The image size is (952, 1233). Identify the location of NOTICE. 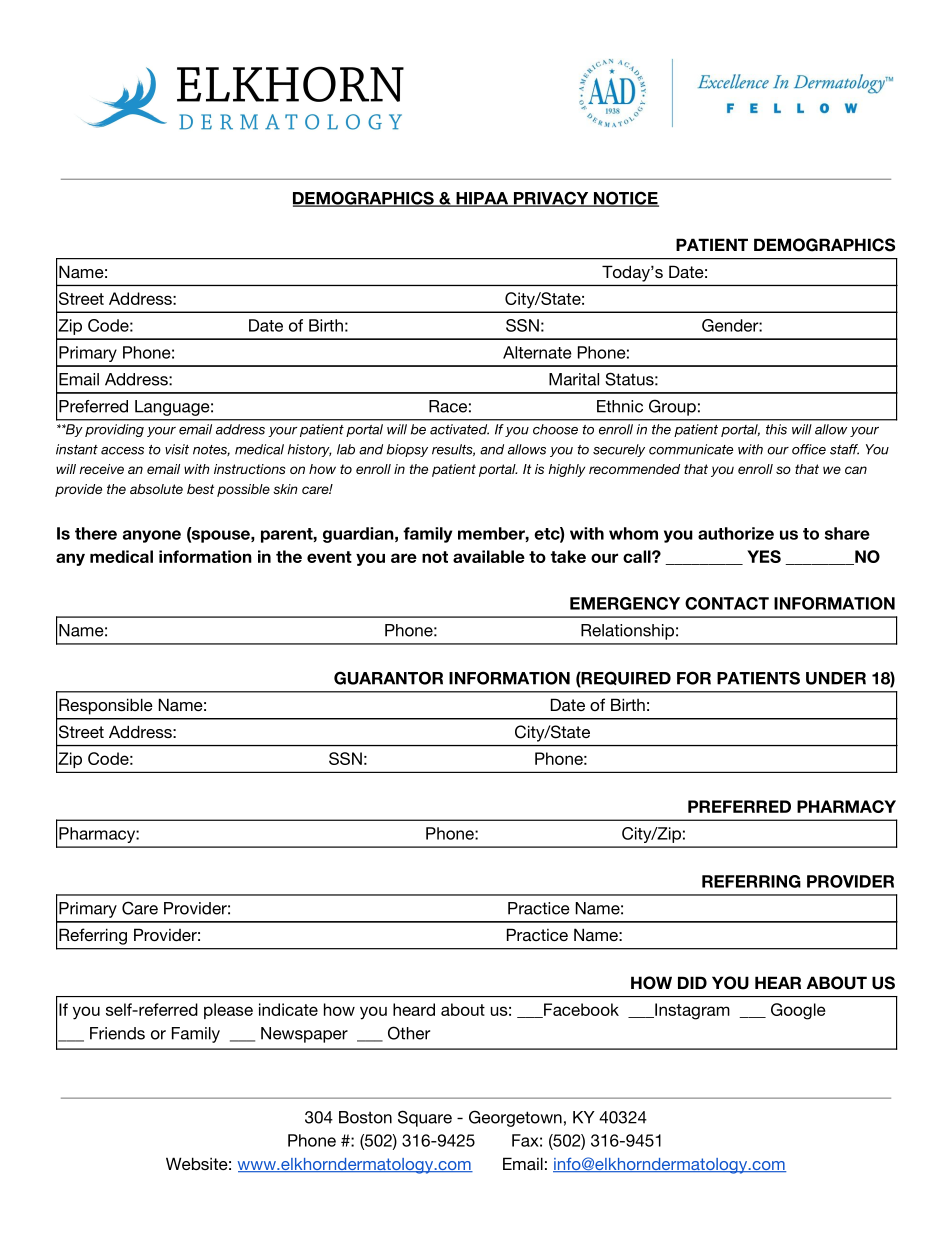
(625, 199).
